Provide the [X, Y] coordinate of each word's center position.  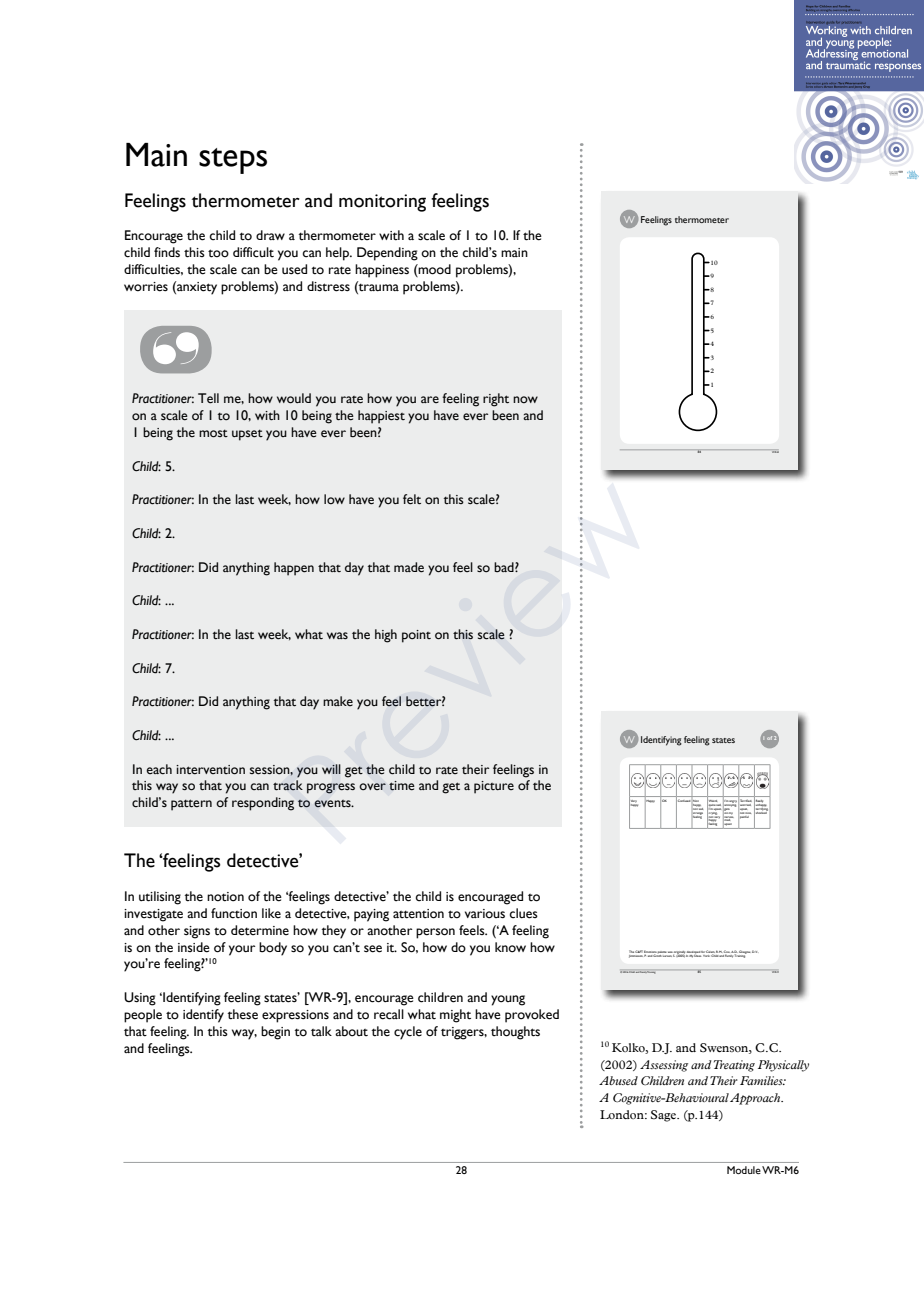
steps [233, 161]
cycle [408, 1033]
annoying [730, 805]
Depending [387, 254]
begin [275, 1033]
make [338, 701]
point [416, 636]
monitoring [382, 203]
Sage [664, 1116]
